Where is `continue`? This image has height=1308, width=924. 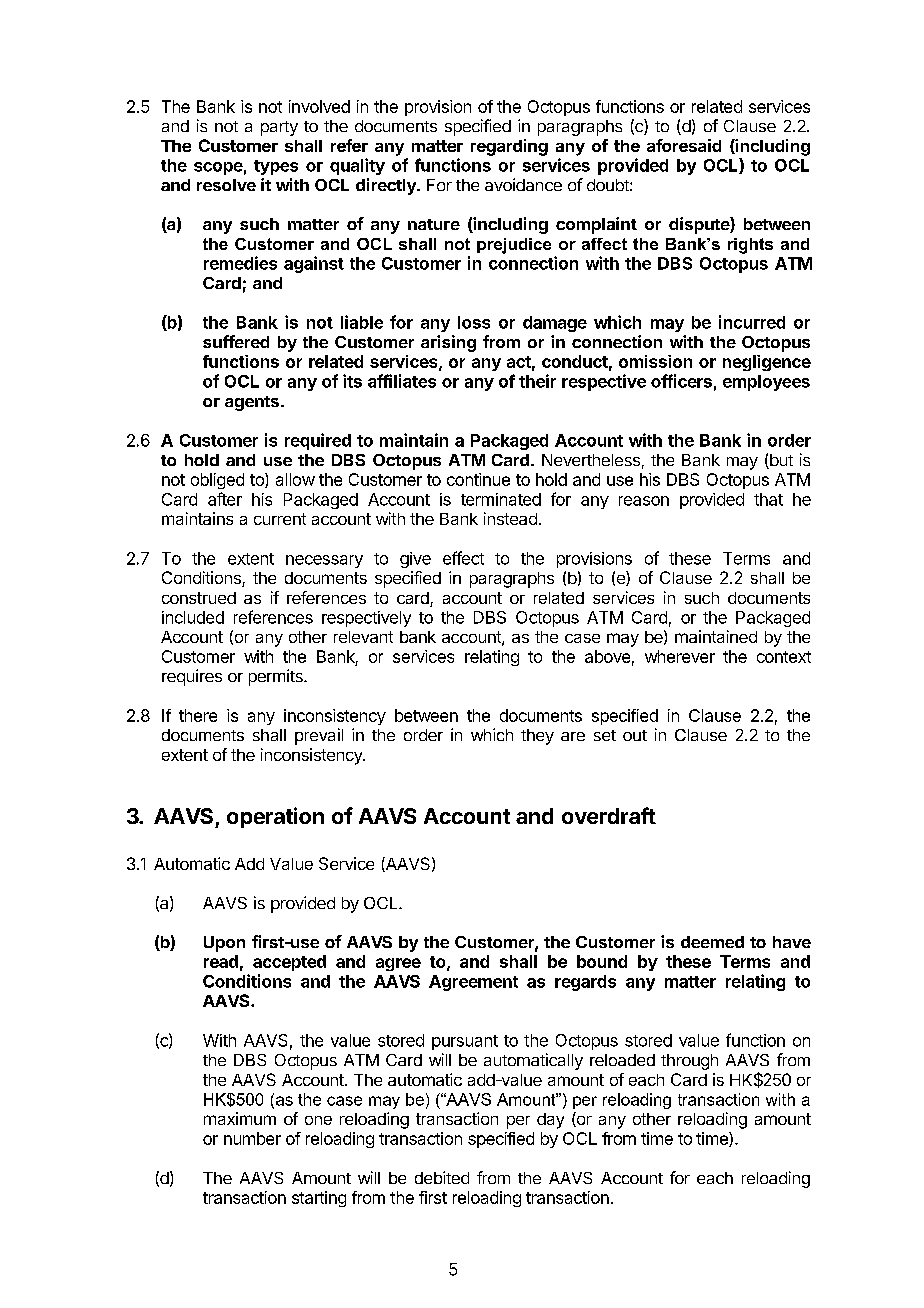 continue is located at coordinates (478, 479).
